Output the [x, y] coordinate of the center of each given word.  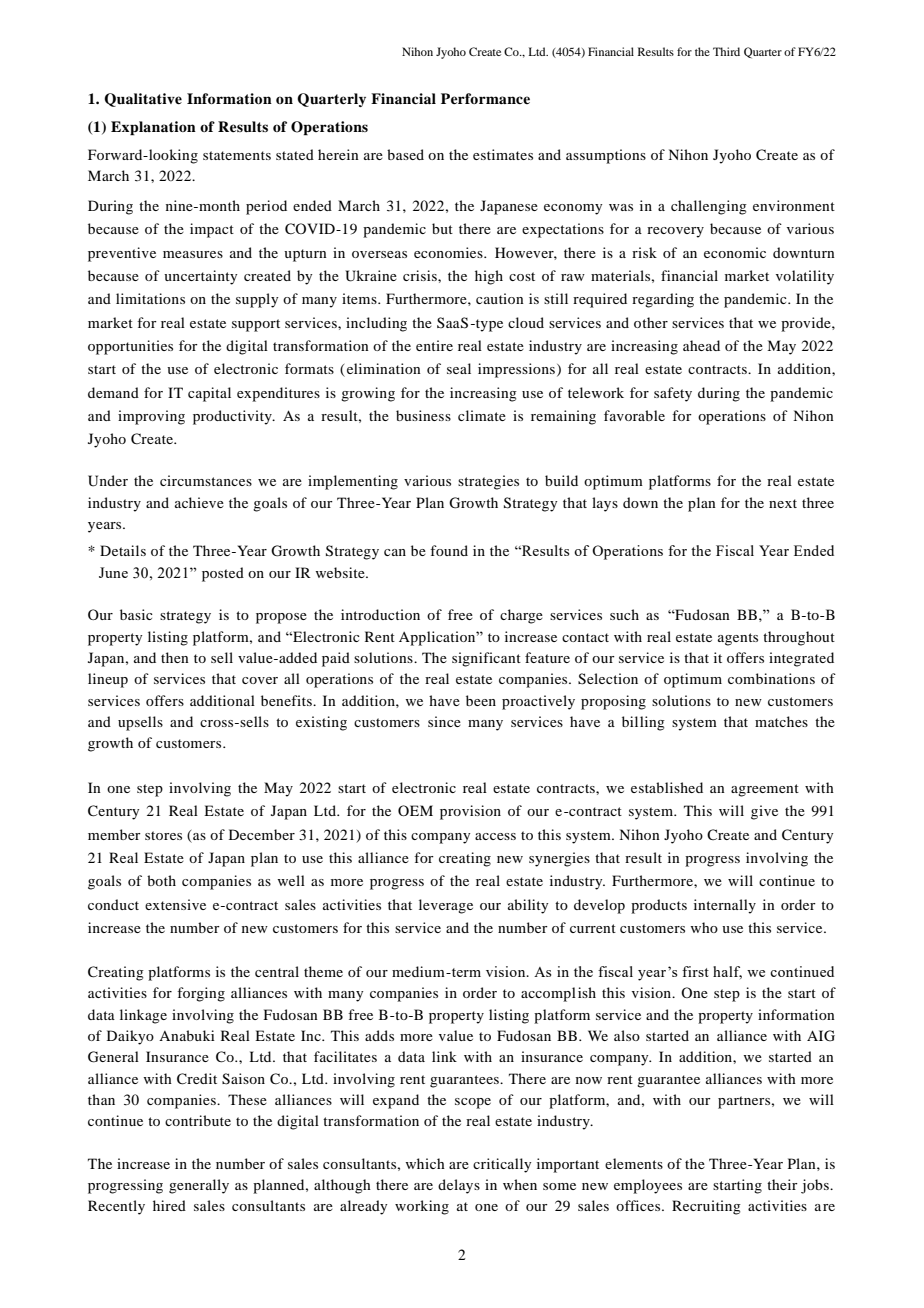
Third [726, 51]
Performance [485, 98]
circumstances [206, 480]
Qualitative [143, 100]
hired [169, 1205]
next [783, 503]
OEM [415, 810]
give [764, 812]
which [425, 1163]
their [782, 1184]
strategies [488, 482]
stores [163, 835]
